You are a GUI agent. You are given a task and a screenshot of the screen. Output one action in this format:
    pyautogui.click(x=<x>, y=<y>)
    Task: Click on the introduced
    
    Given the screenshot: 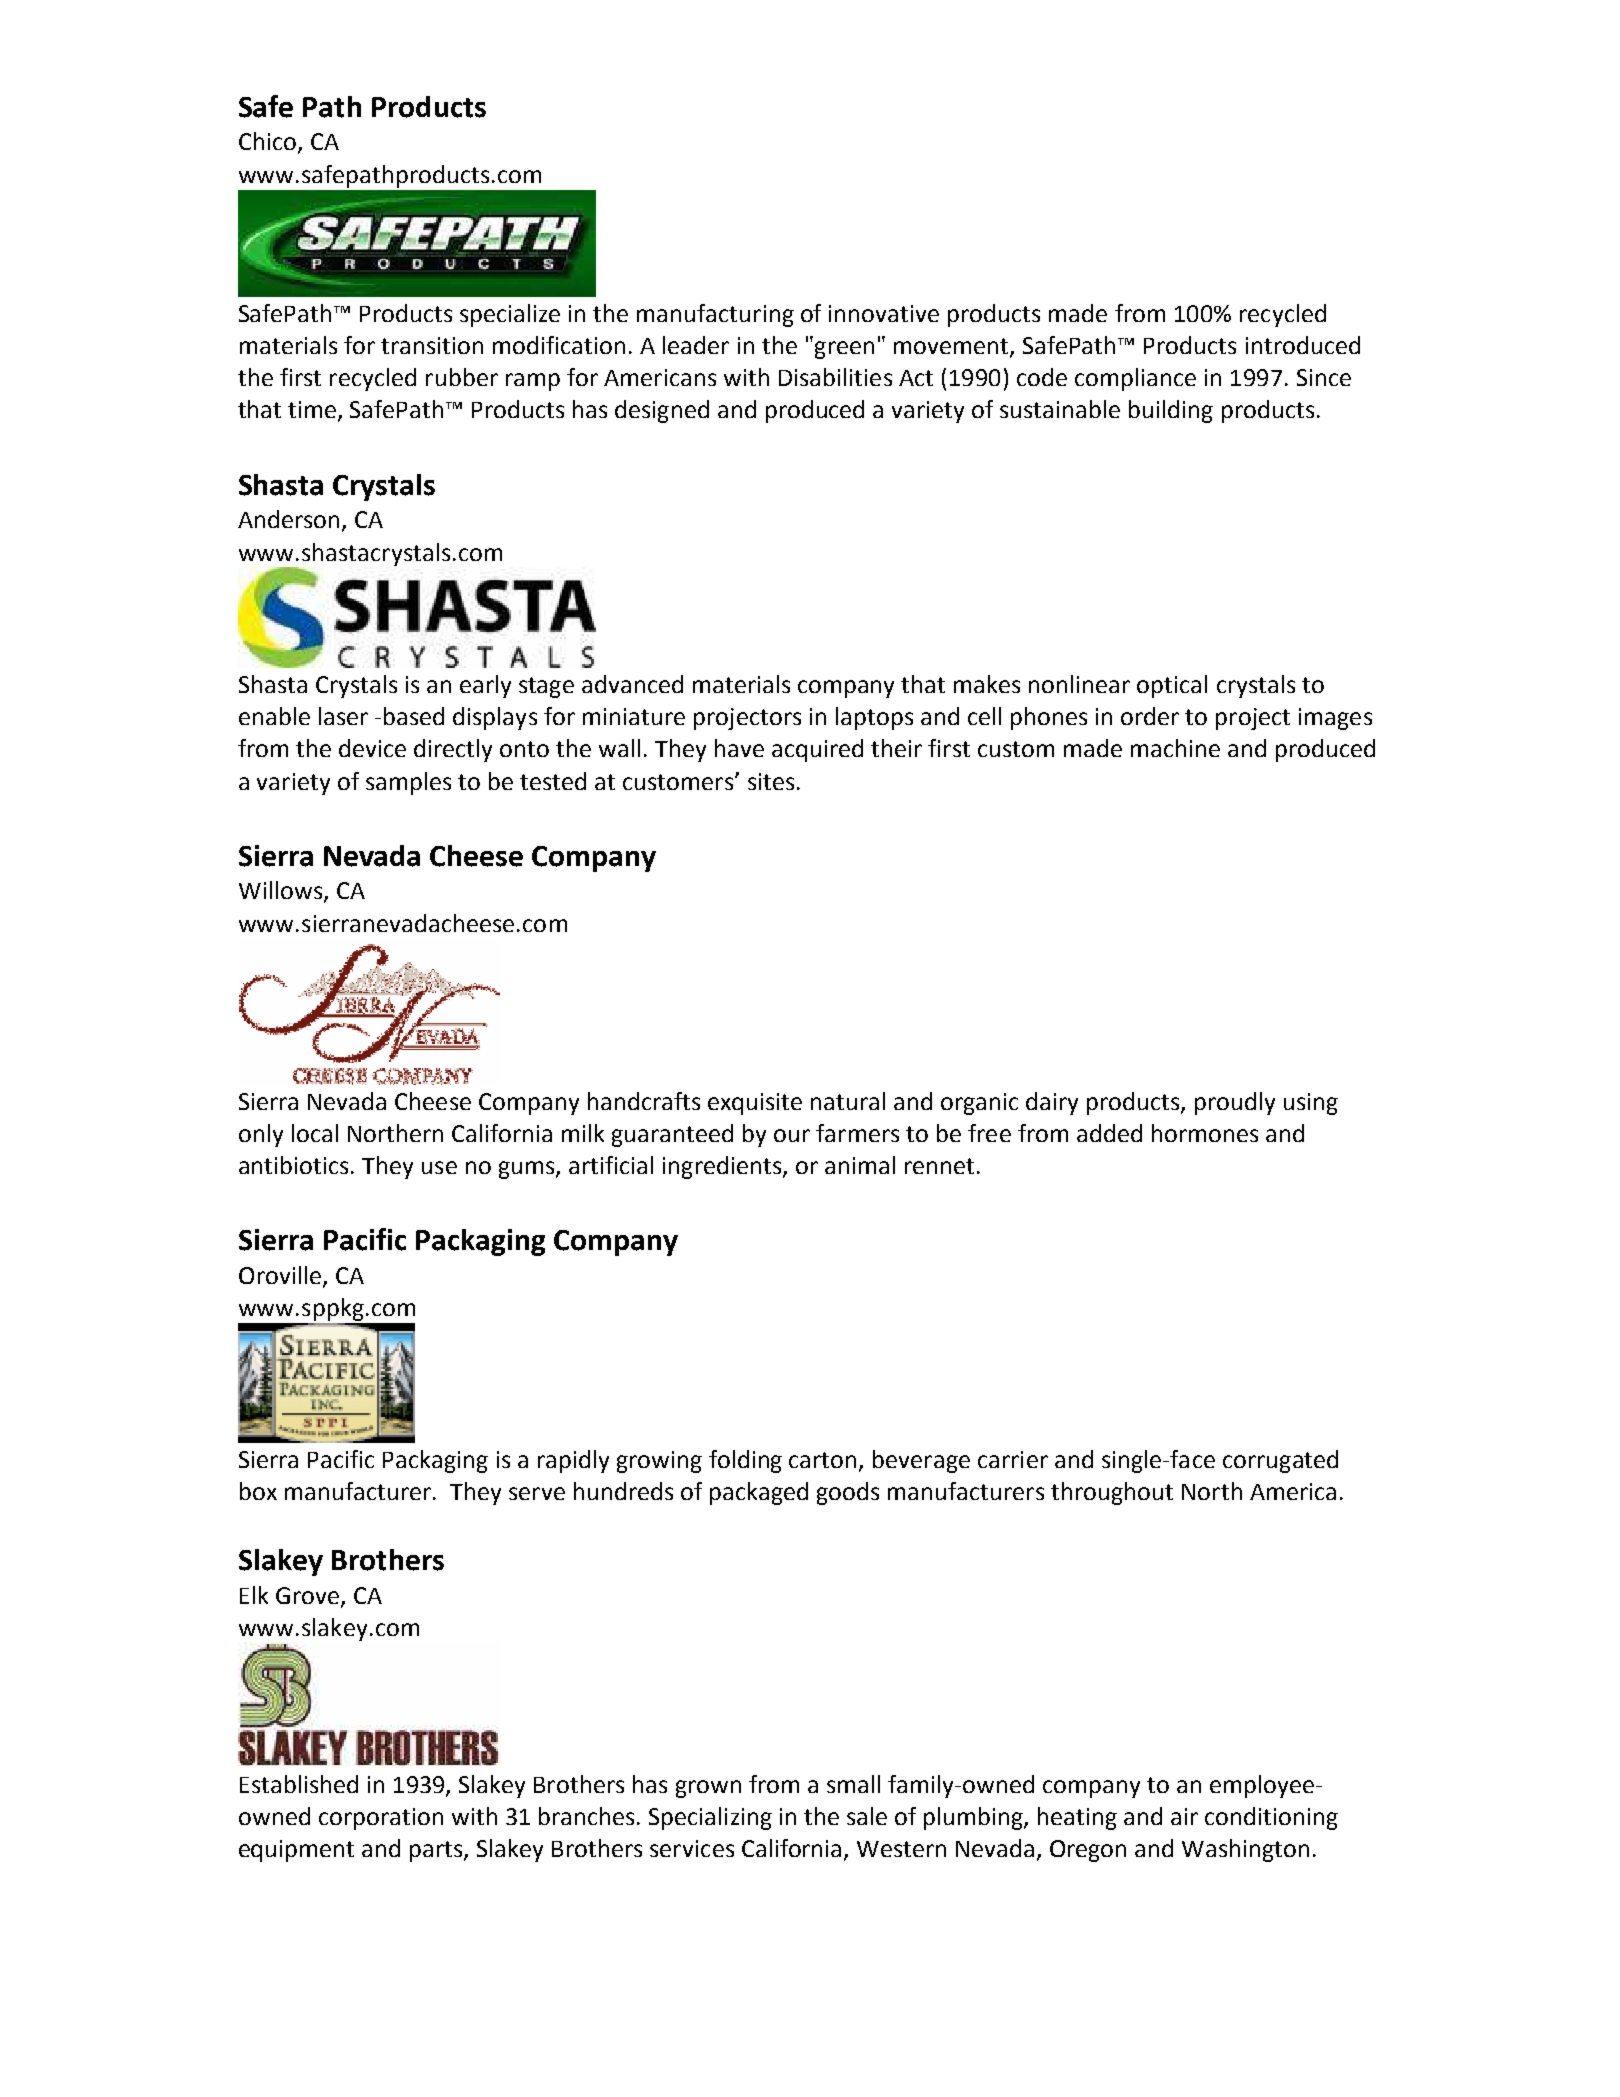 What is the action you would take?
    pyautogui.click(x=1303, y=345)
